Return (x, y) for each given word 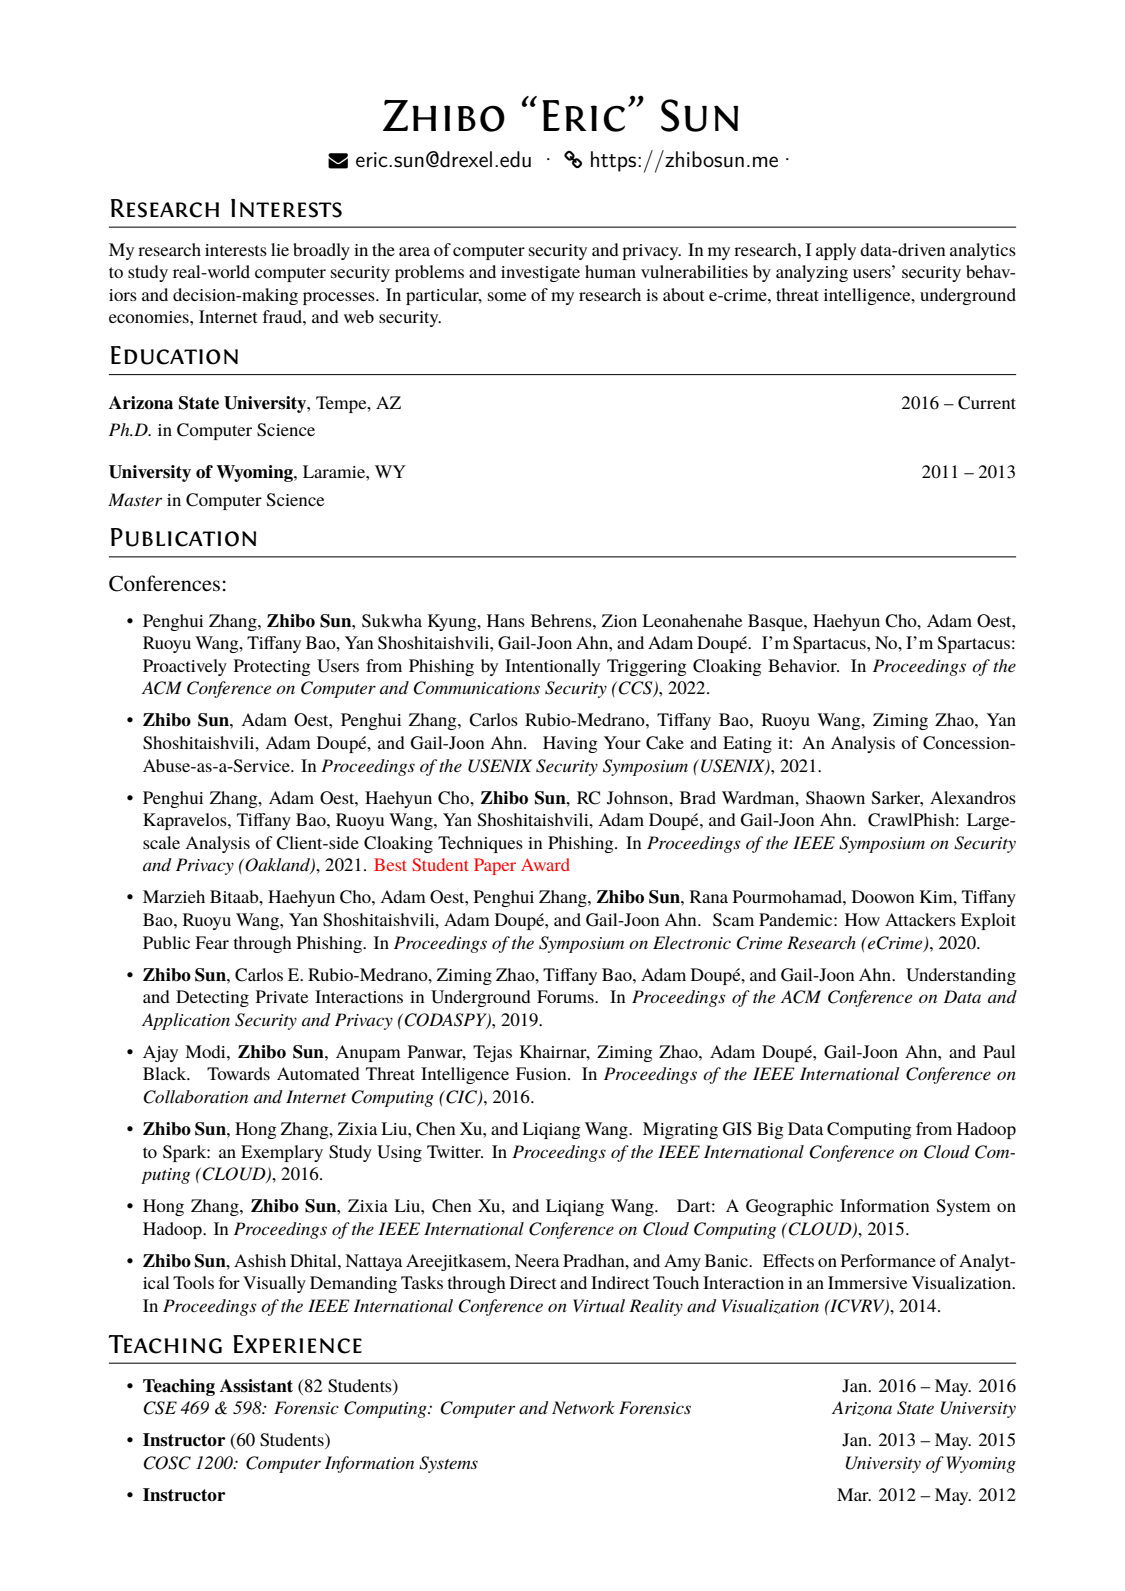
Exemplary (282, 1153)
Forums (566, 996)
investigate (540, 274)
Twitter (455, 1151)
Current (987, 403)
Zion (619, 620)
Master (135, 499)
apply (836, 251)
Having (570, 744)
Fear (212, 942)
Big (770, 1130)
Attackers (920, 919)
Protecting (272, 667)
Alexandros (973, 797)
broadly (321, 251)
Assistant (256, 1386)
